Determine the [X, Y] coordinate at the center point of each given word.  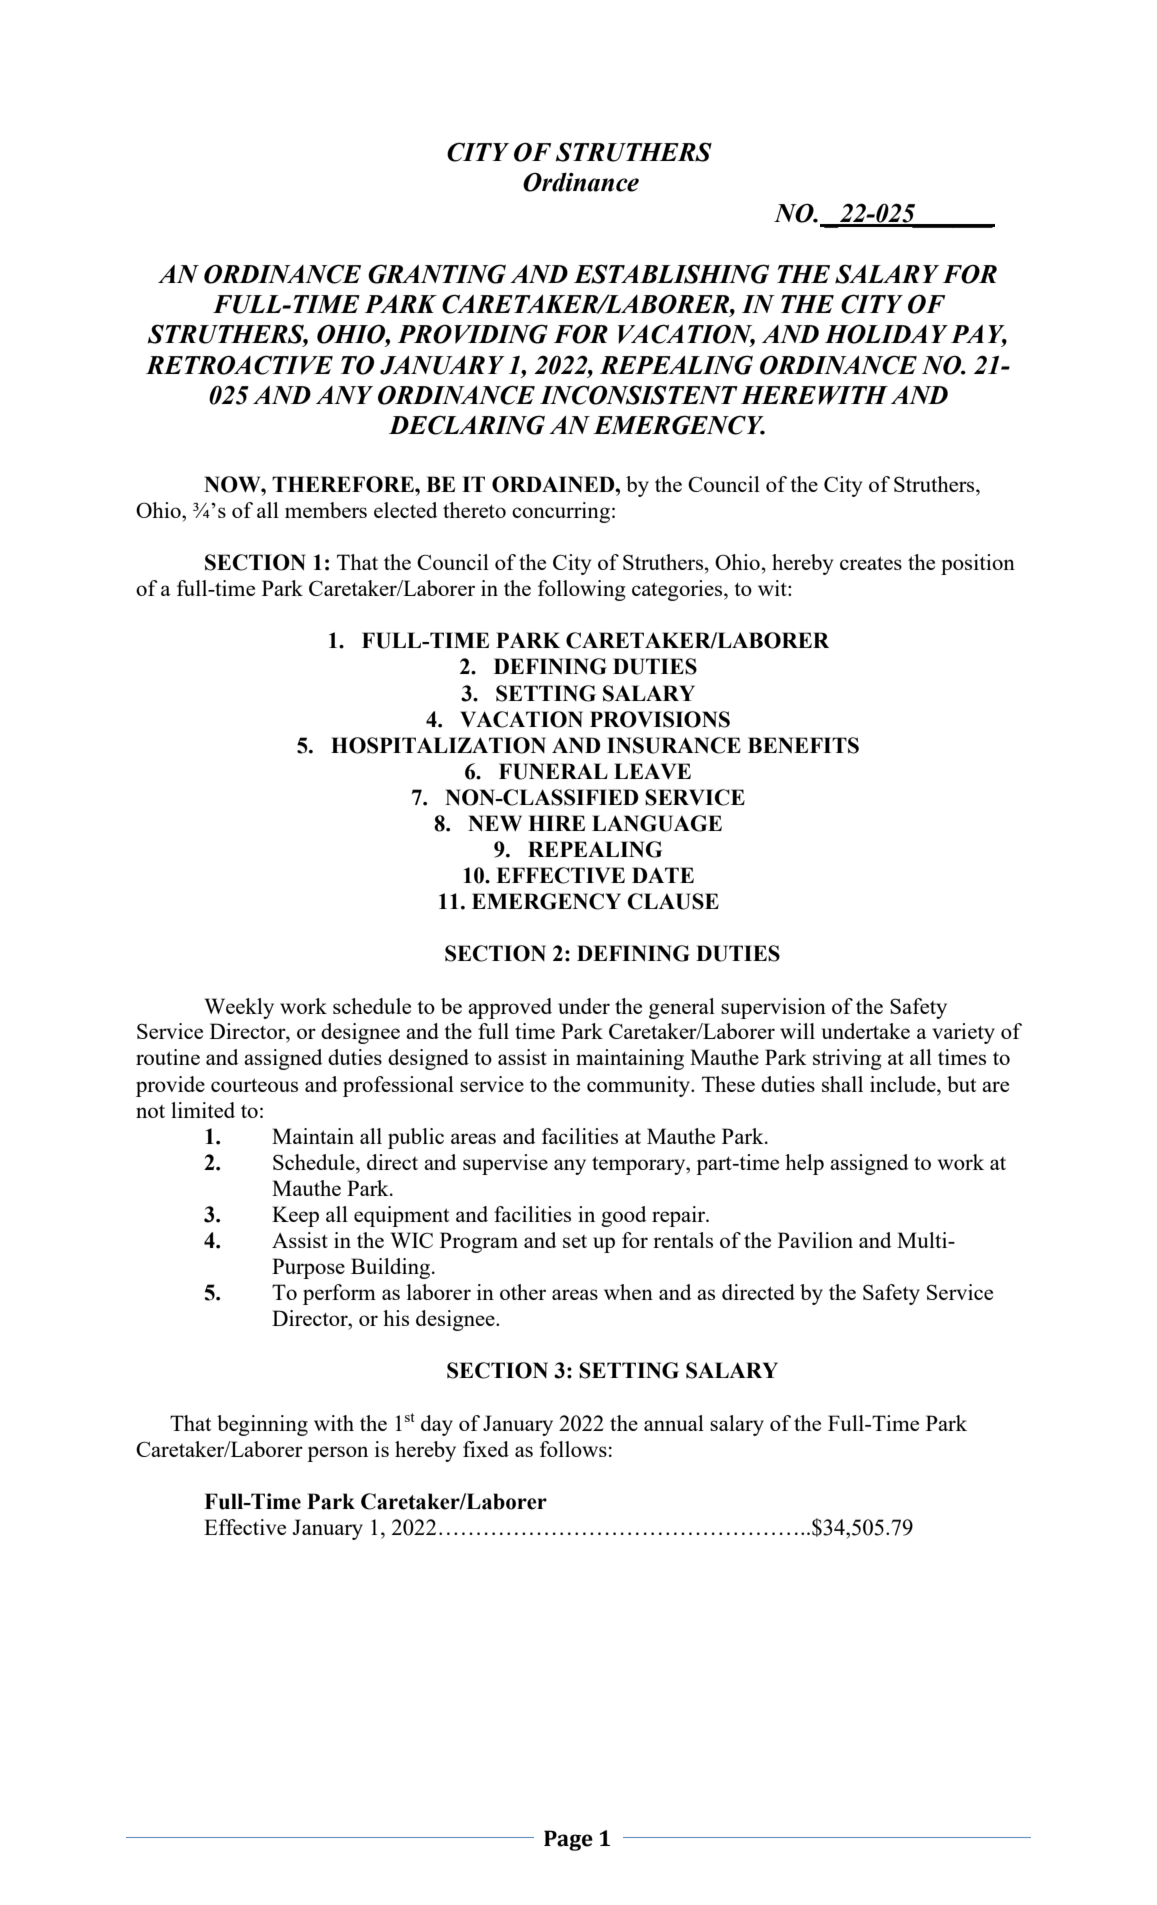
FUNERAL [553, 771]
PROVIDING [472, 334]
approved [510, 1008]
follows [573, 1449]
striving [847, 1059]
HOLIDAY [886, 334]
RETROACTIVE [239, 365]
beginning [262, 1425]
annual [674, 1423]
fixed [486, 1449]
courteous [254, 1085]
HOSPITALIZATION [438, 745]
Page [568, 1840]
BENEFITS [803, 745]
